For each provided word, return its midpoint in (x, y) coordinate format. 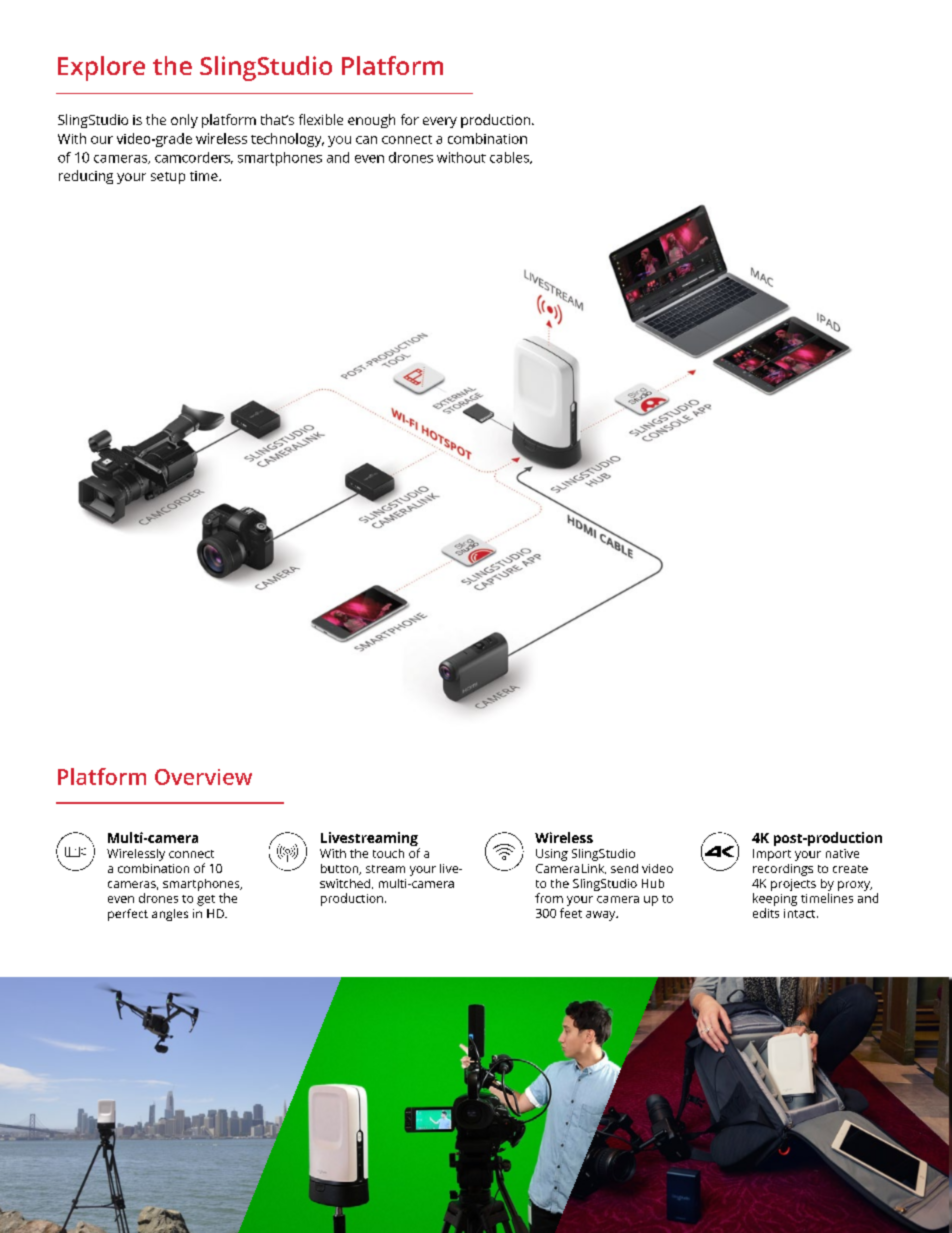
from (549, 898)
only (184, 121)
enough (371, 121)
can (366, 140)
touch (388, 853)
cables (510, 158)
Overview (203, 777)
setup (168, 178)
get (206, 900)
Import (772, 855)
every (440, 122)
